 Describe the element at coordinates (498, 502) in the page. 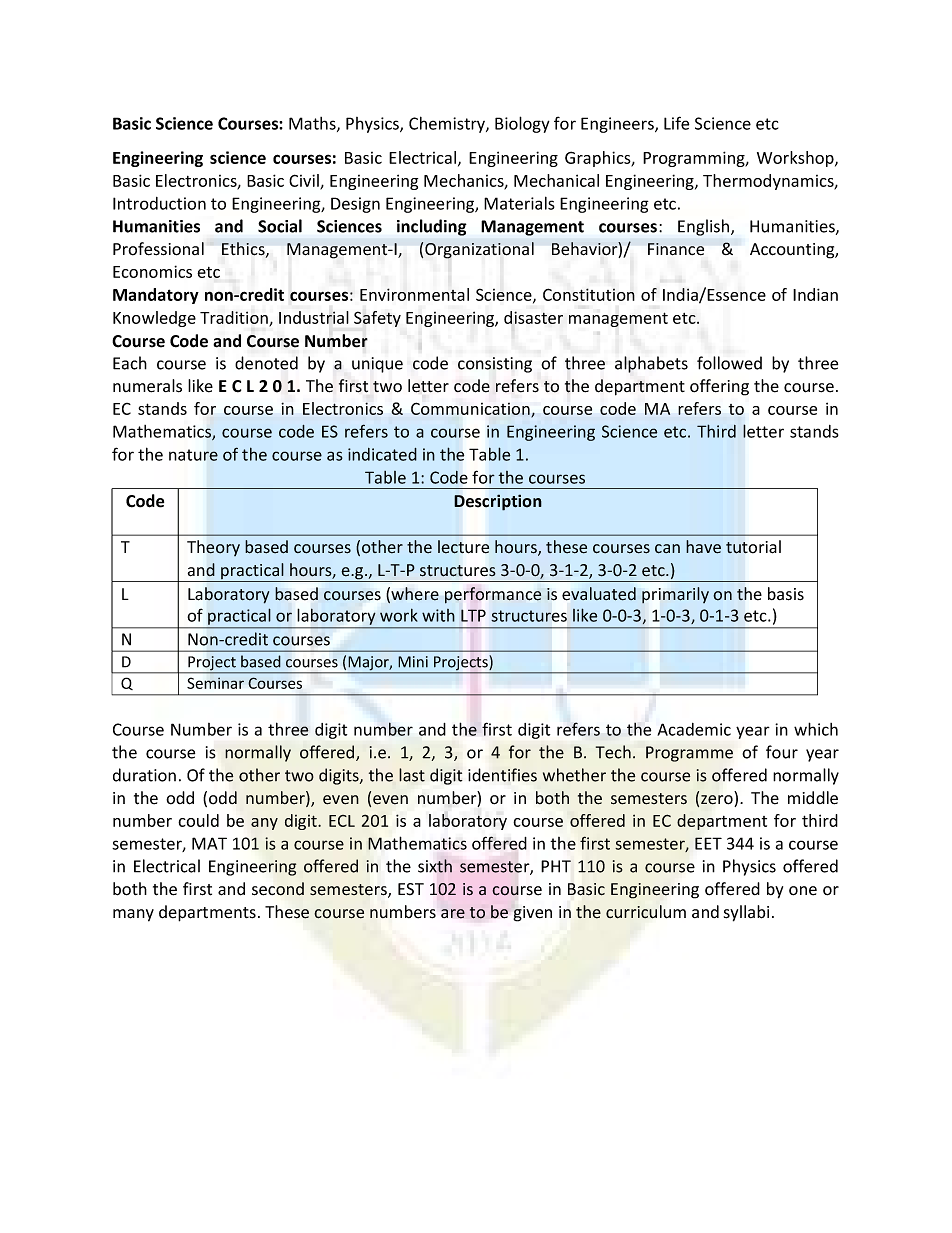

I see `Description` at that location.
